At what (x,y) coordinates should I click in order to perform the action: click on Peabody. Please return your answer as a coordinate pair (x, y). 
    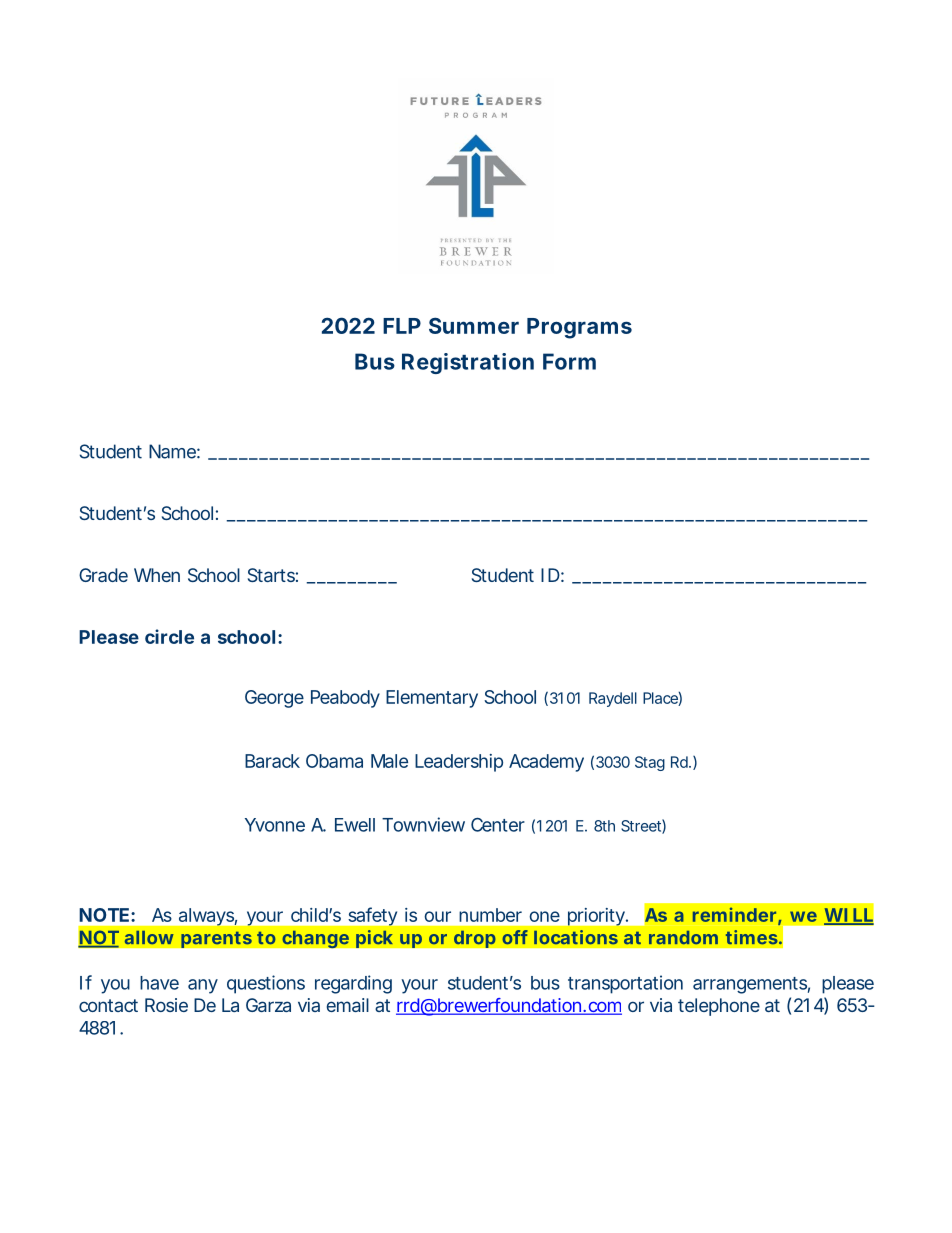
    Looking at the image, I should click on (345, 699).
